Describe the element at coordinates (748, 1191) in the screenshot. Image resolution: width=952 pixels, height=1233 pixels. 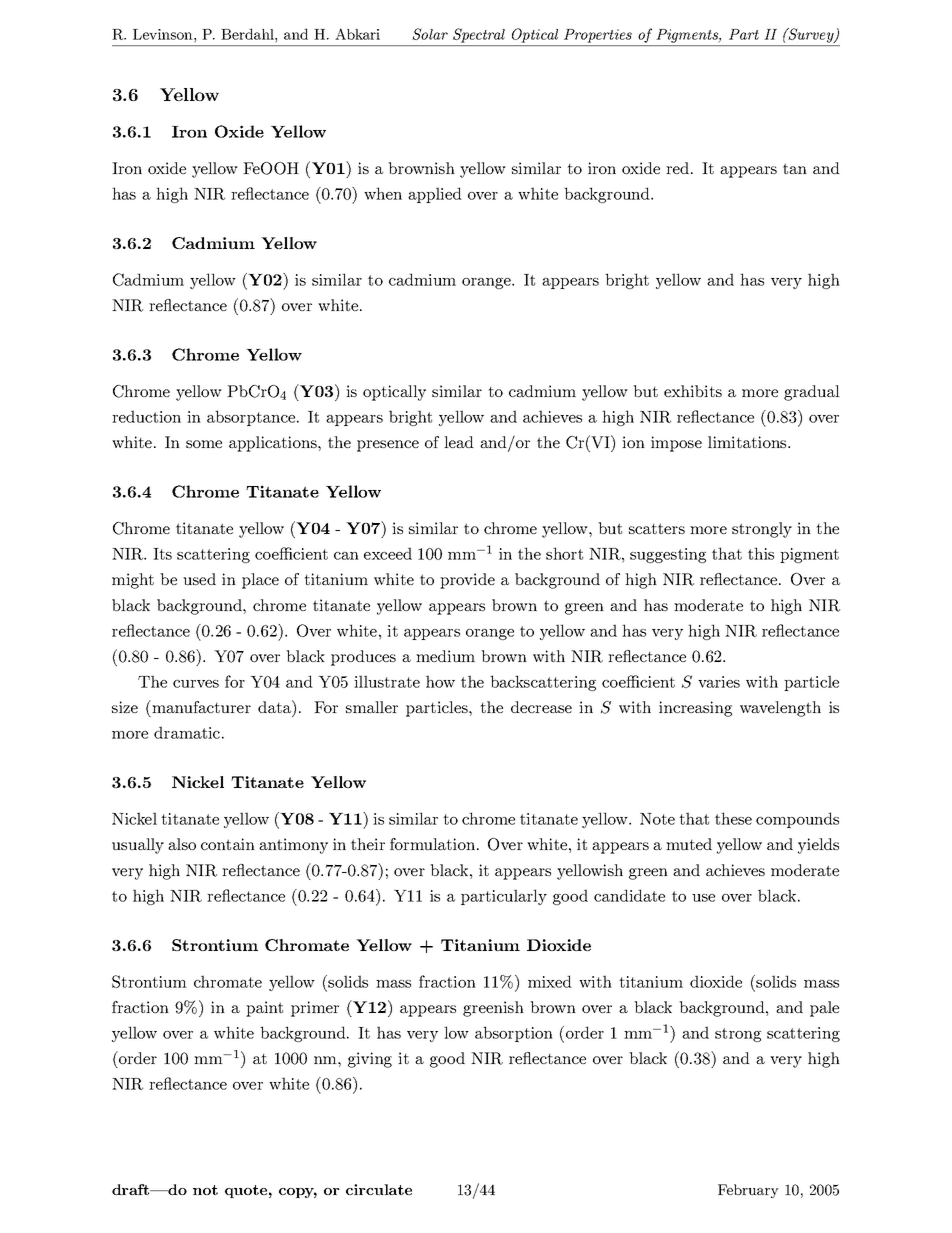
I see `February` at that location.
